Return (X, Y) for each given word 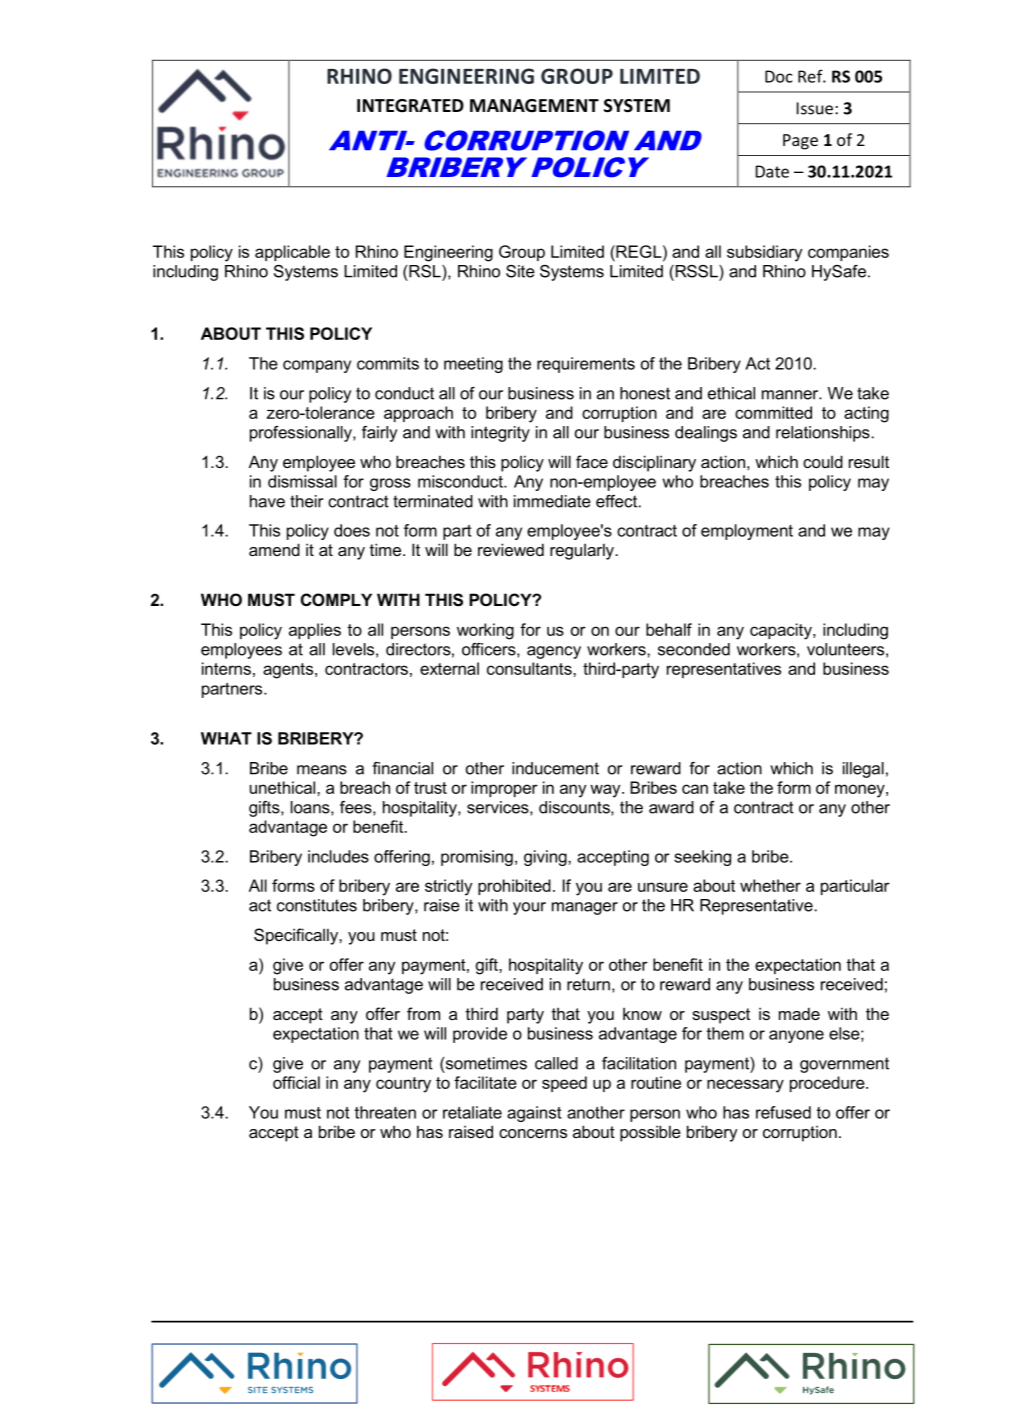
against (534, 1114)
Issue (815, 108)
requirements (586, 365)
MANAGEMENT (534, 106)
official (296, 1082)
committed (773, 412)
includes (338, 856)
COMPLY (336, 599)
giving (546, 858)
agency (554, 652)
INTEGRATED (410, 106)
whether (770, 885)
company (317, 366)
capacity (782, 631)
